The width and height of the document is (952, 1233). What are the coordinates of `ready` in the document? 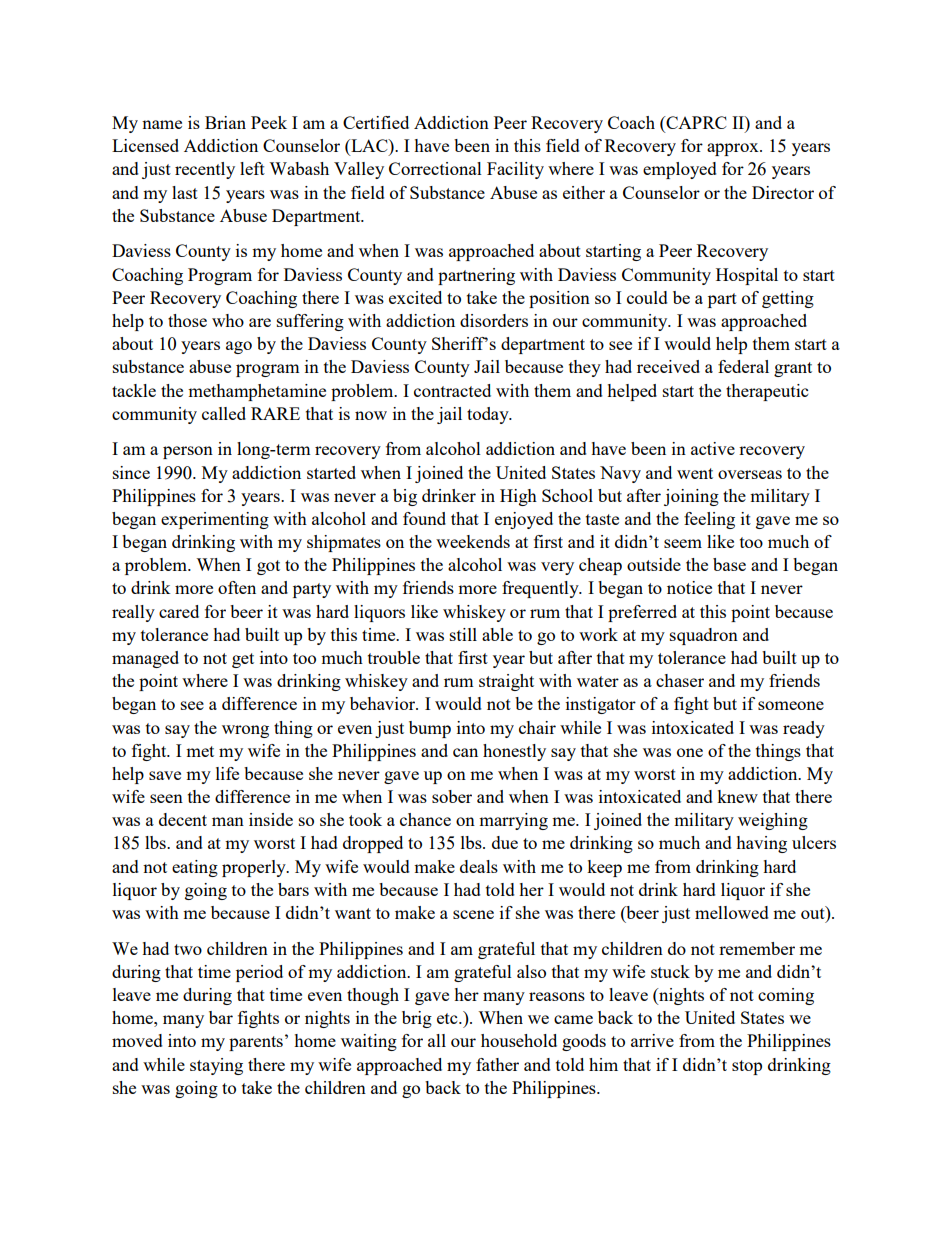 It's located at (804, 729).
